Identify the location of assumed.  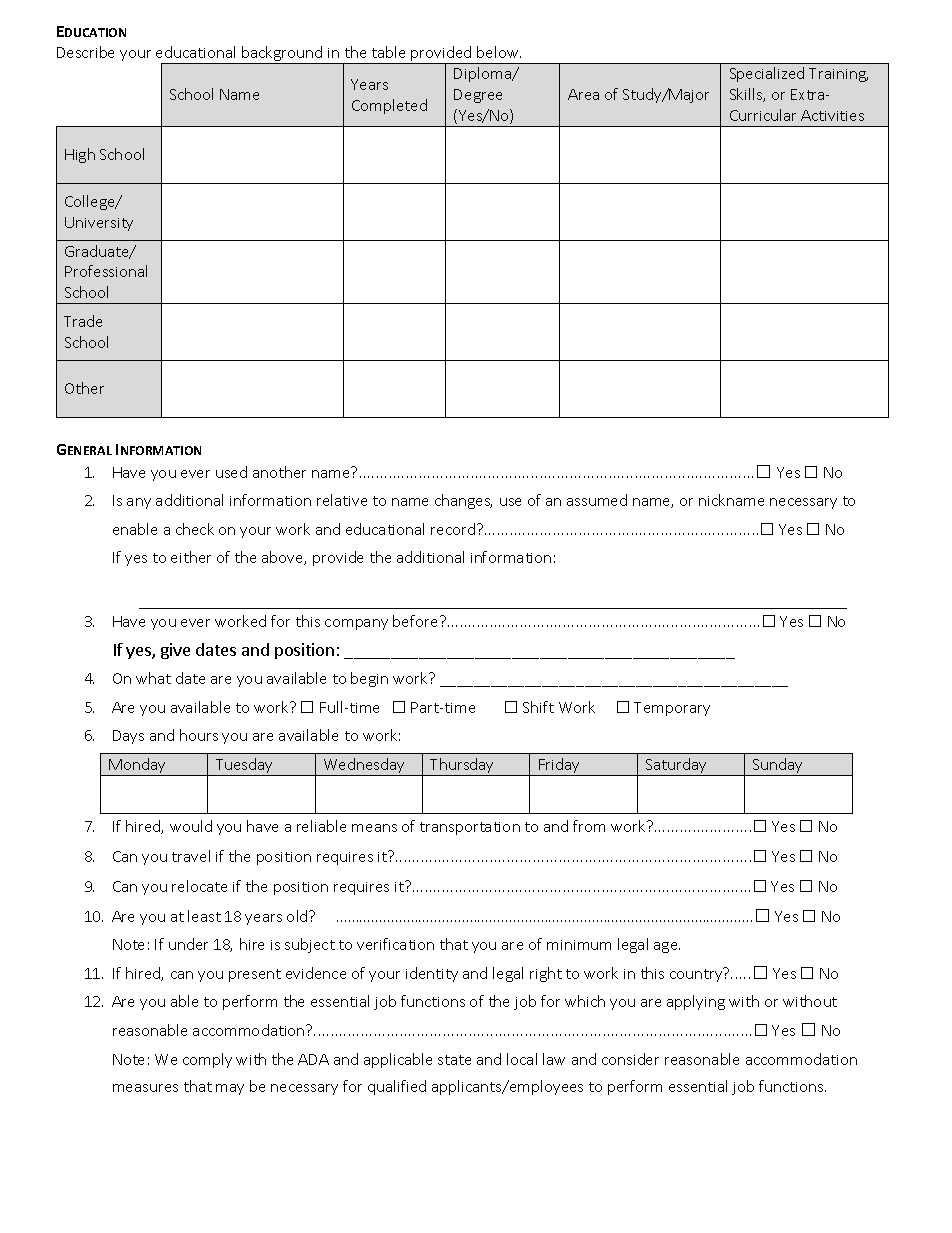
(597, 500).
